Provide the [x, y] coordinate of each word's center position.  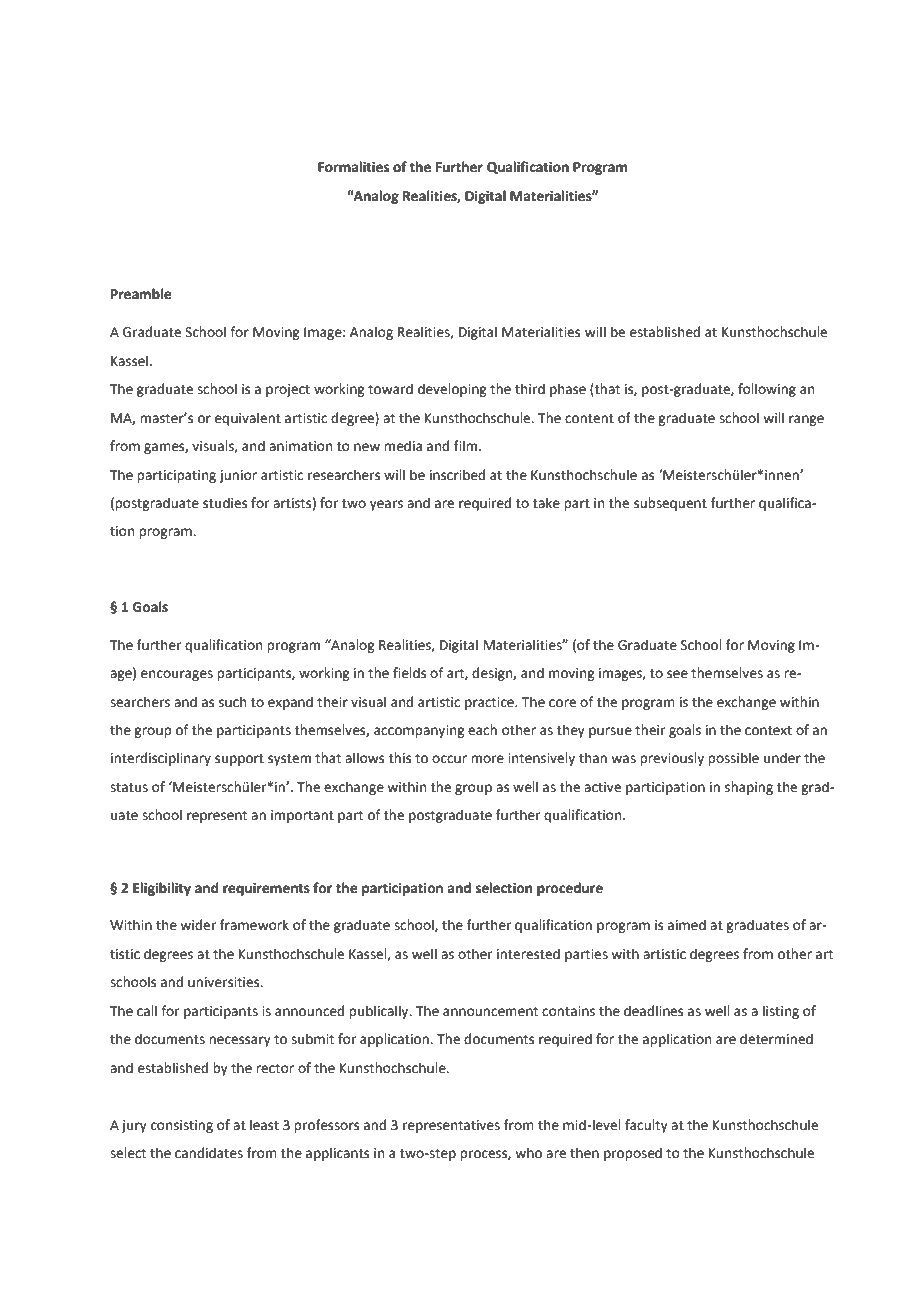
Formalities [353, 167]
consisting [182, 1126]
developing [452, 390]
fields [409, 673]
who [528, 1153]
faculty [646, 1126]
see [677, 674]
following [767, 390]
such [232, 702]
